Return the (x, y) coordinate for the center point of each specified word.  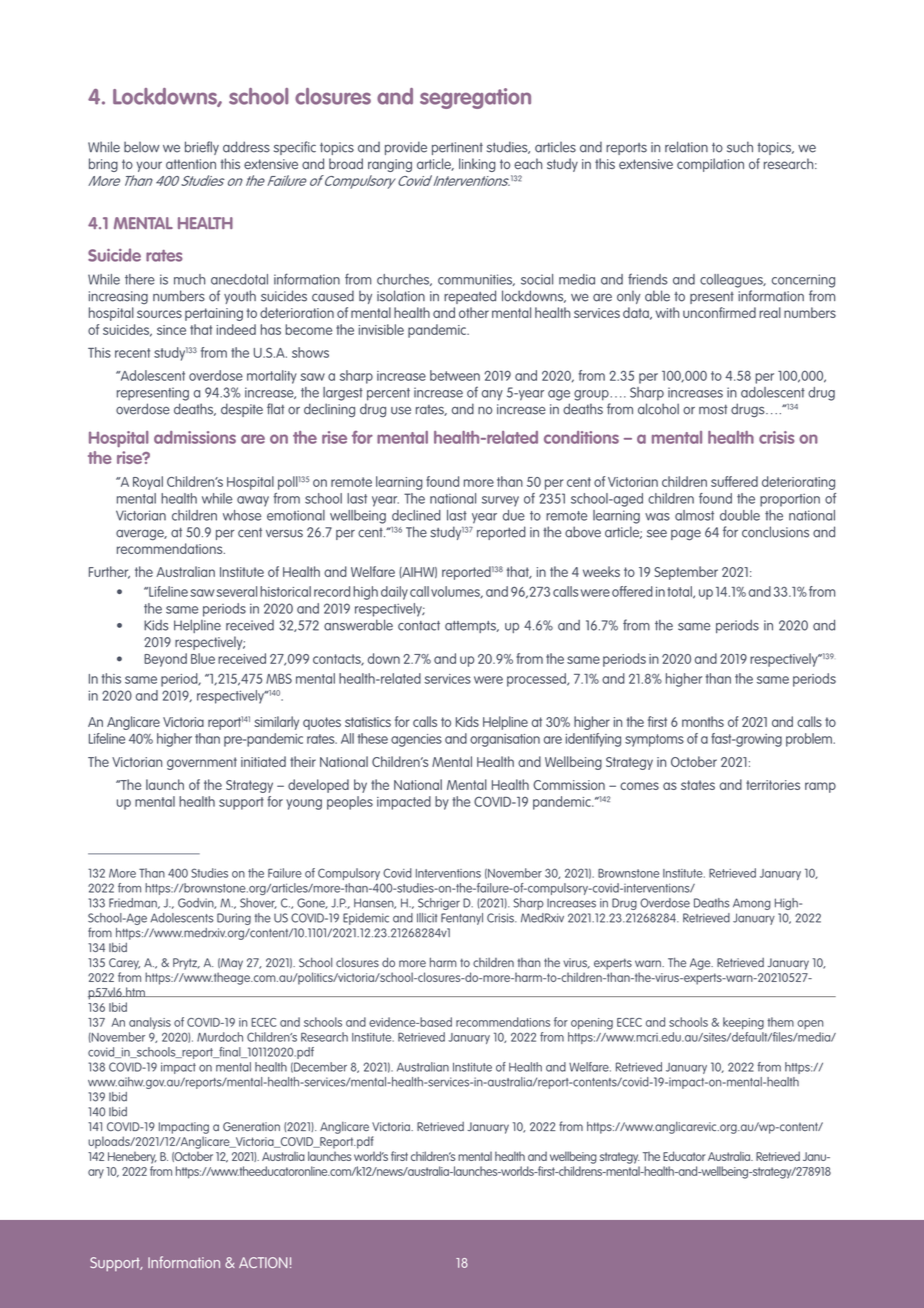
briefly (202, 148)
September (686, 573)
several (236, 591)
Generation (251, 1126)
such (740, 147)
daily (394, 593)
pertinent (457, 148)
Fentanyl (462, 919)
